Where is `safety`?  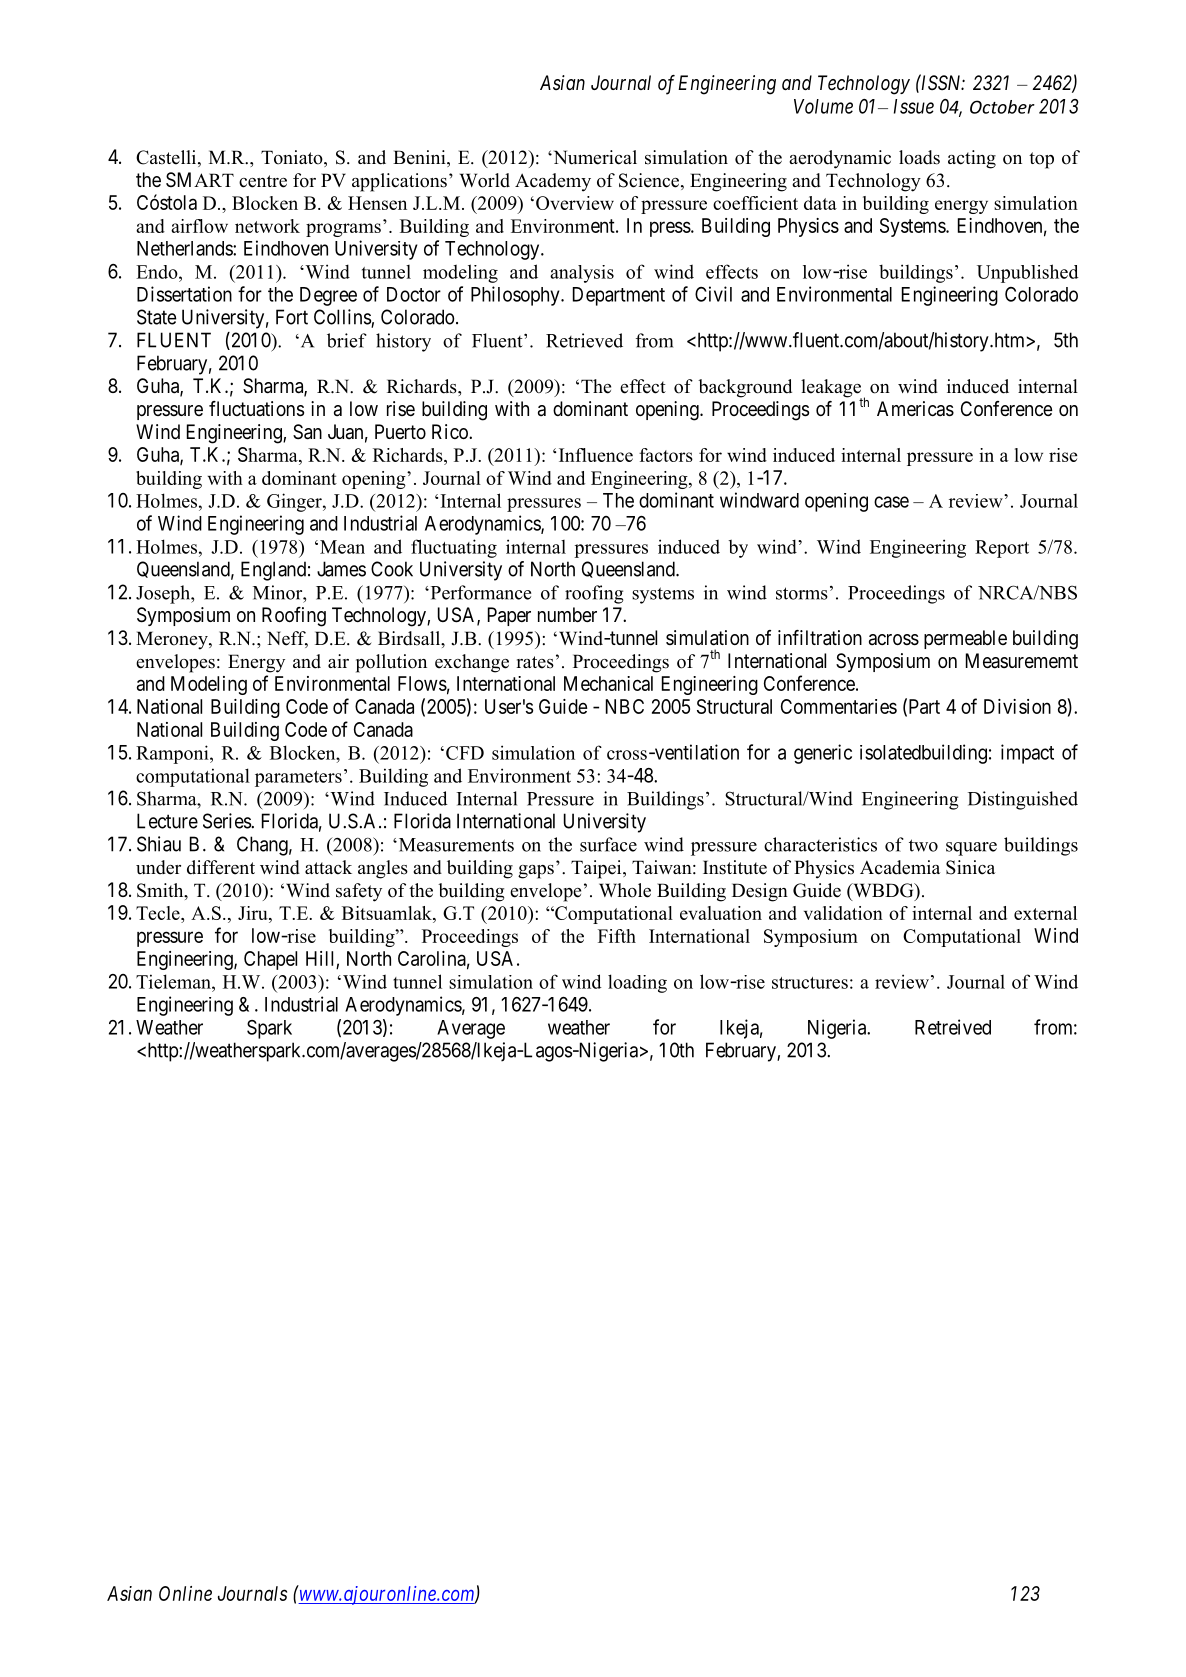 safety is located at coordinates (359, 892).
